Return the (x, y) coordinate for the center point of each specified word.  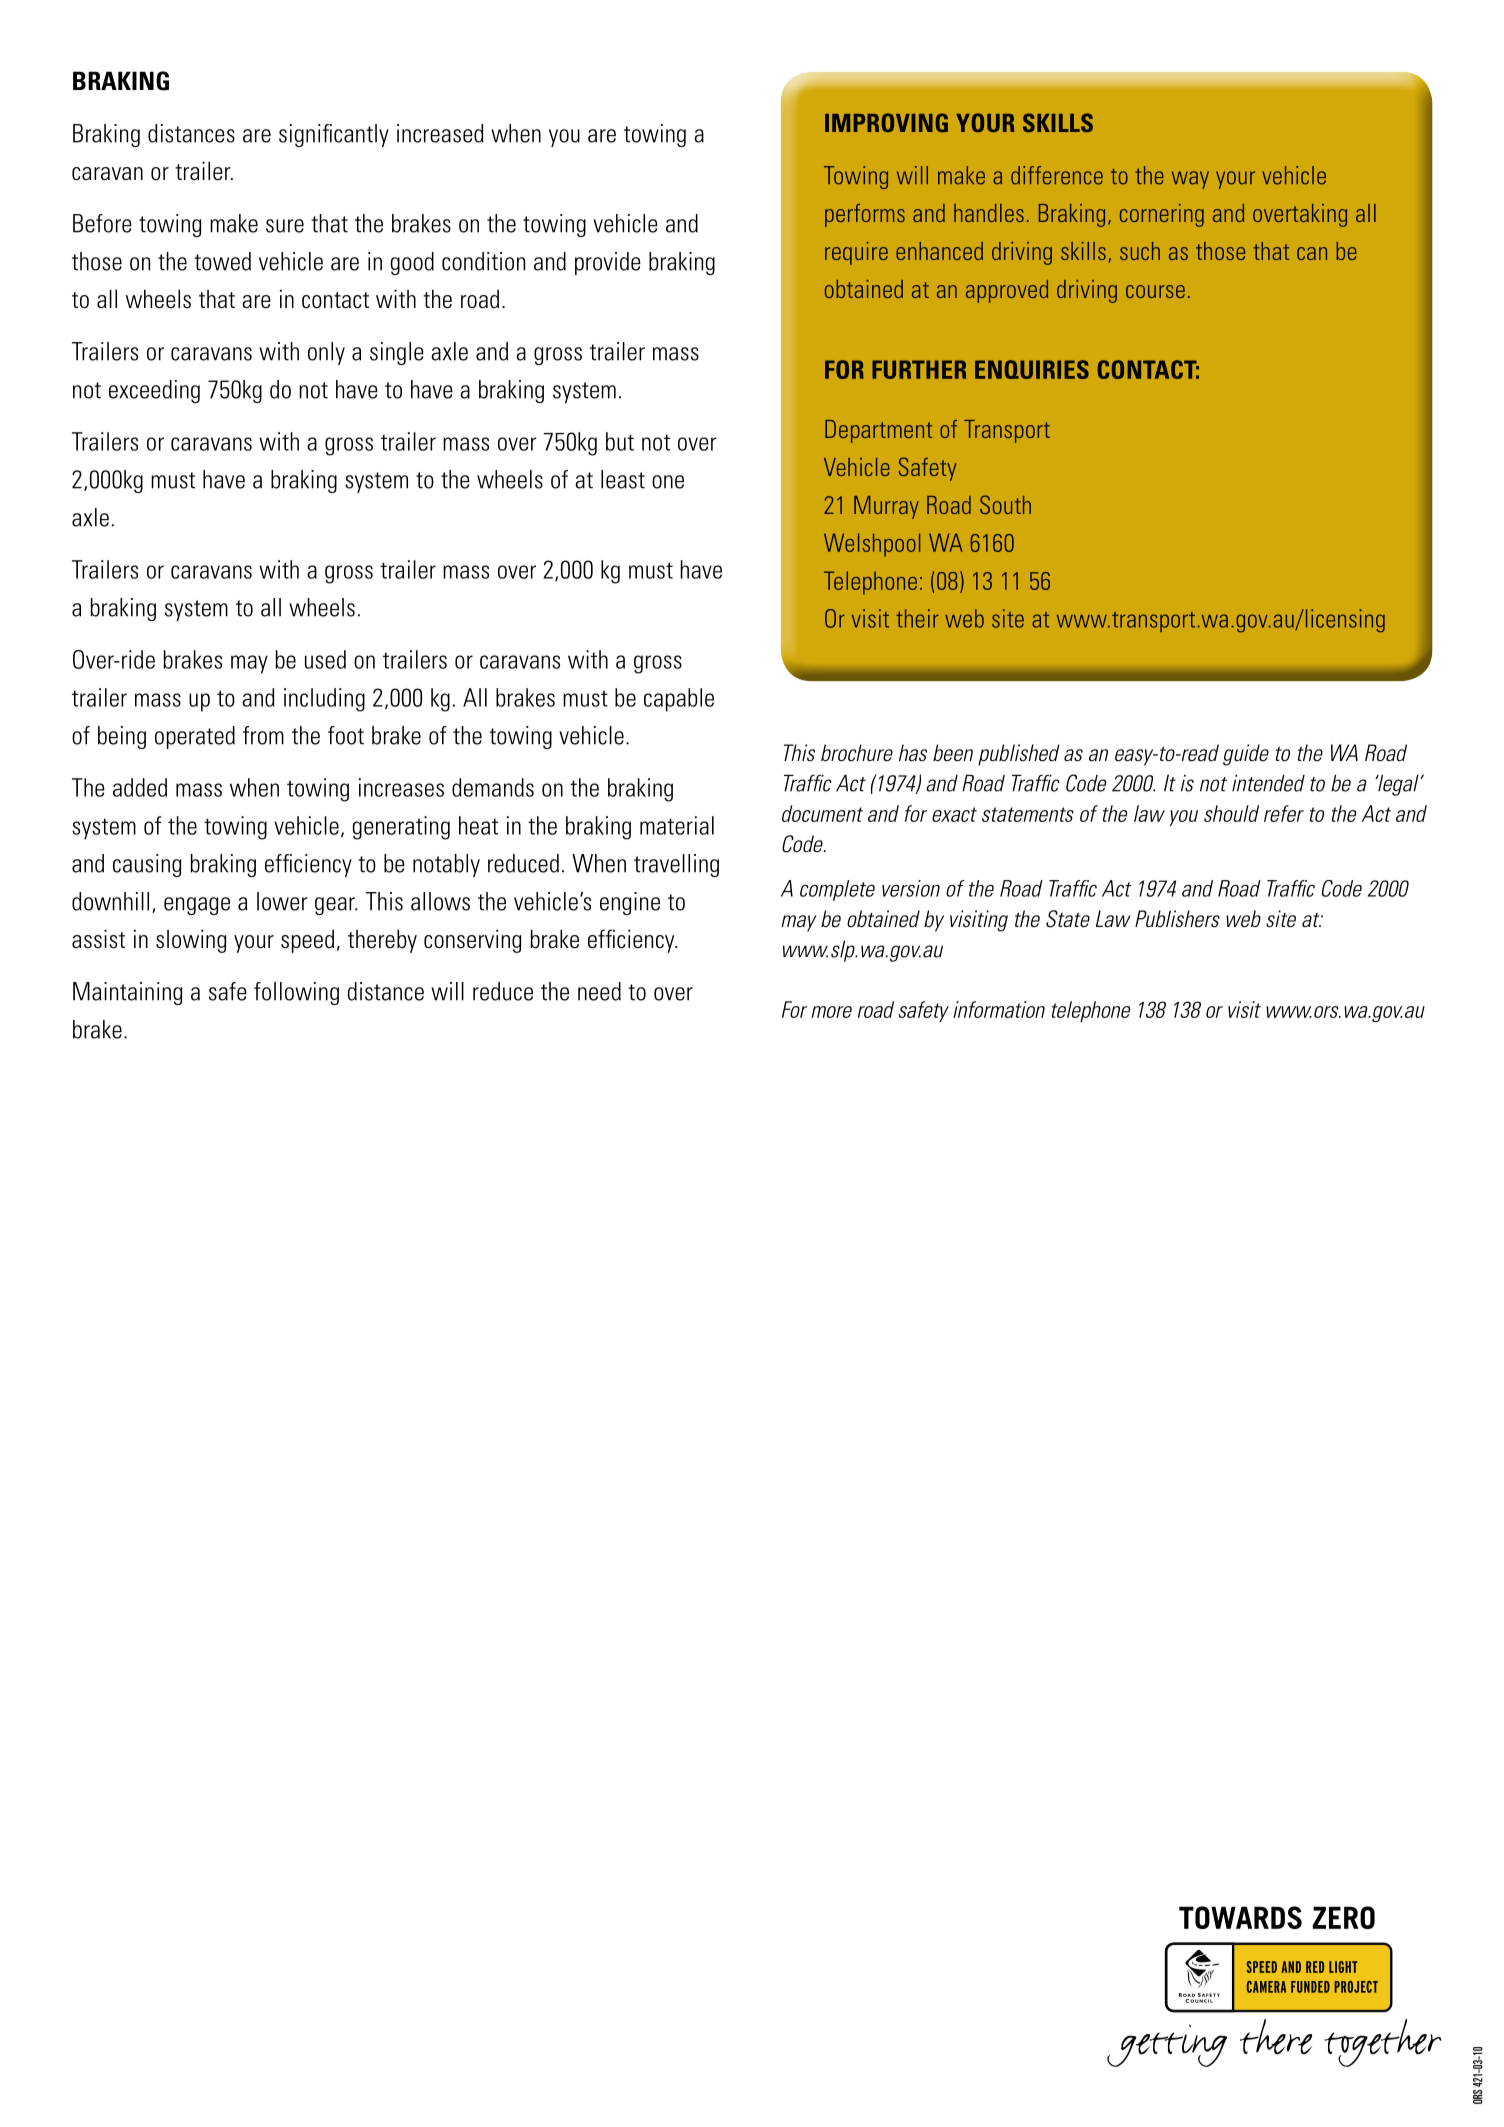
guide (1246, 755)
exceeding (154, 391)
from (263, 735)
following (296, 993)
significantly (334, 135)
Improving (886, 122)
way (1190, 180)
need (599, 991)
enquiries (1032, 369)
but (620, 441)
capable (679, 700)
